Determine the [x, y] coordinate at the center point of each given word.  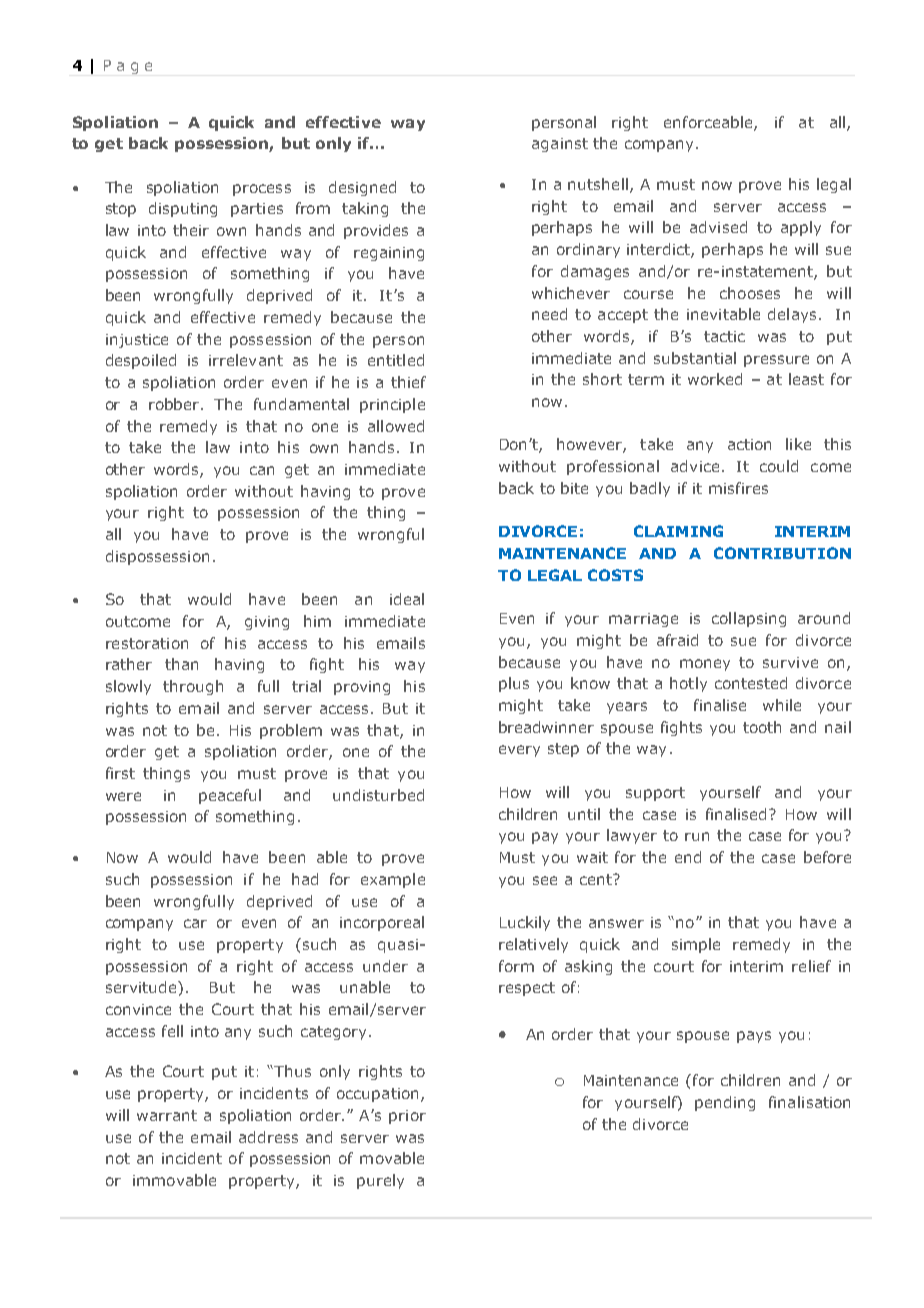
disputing [183, 209]
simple [696, 945]
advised [718, 227]
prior [407, 1117]
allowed [396, 426]
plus [514, 684]
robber [175, 404]
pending [725, 1103]
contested [751, 683]
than [181, 664]
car [195, 923]
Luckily [525, 923]
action [749, 444]
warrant [167, 1115]
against [560, 145]
